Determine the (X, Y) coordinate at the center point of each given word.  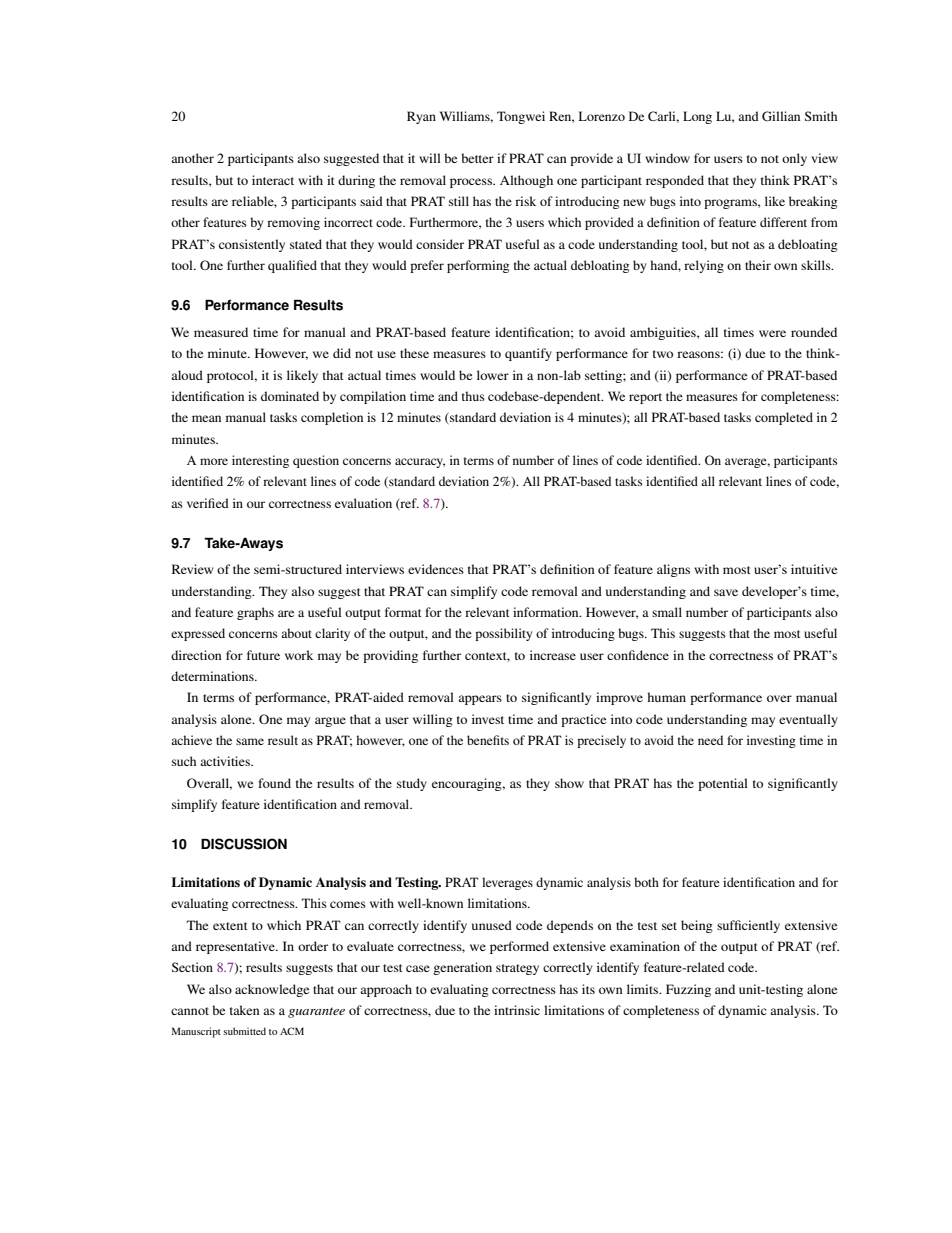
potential (723, 784)
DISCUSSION (244, 844)
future (263, 655)
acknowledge (272, 990)
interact (273, 180)
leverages (507, 883)
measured (221, 332)
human (666, 697)
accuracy (420, 463)
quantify (528, 354)
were (772, 333)
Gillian (781, 116)
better (477, 158)
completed (784, 418)
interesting (260, 461)
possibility (503, 634)
